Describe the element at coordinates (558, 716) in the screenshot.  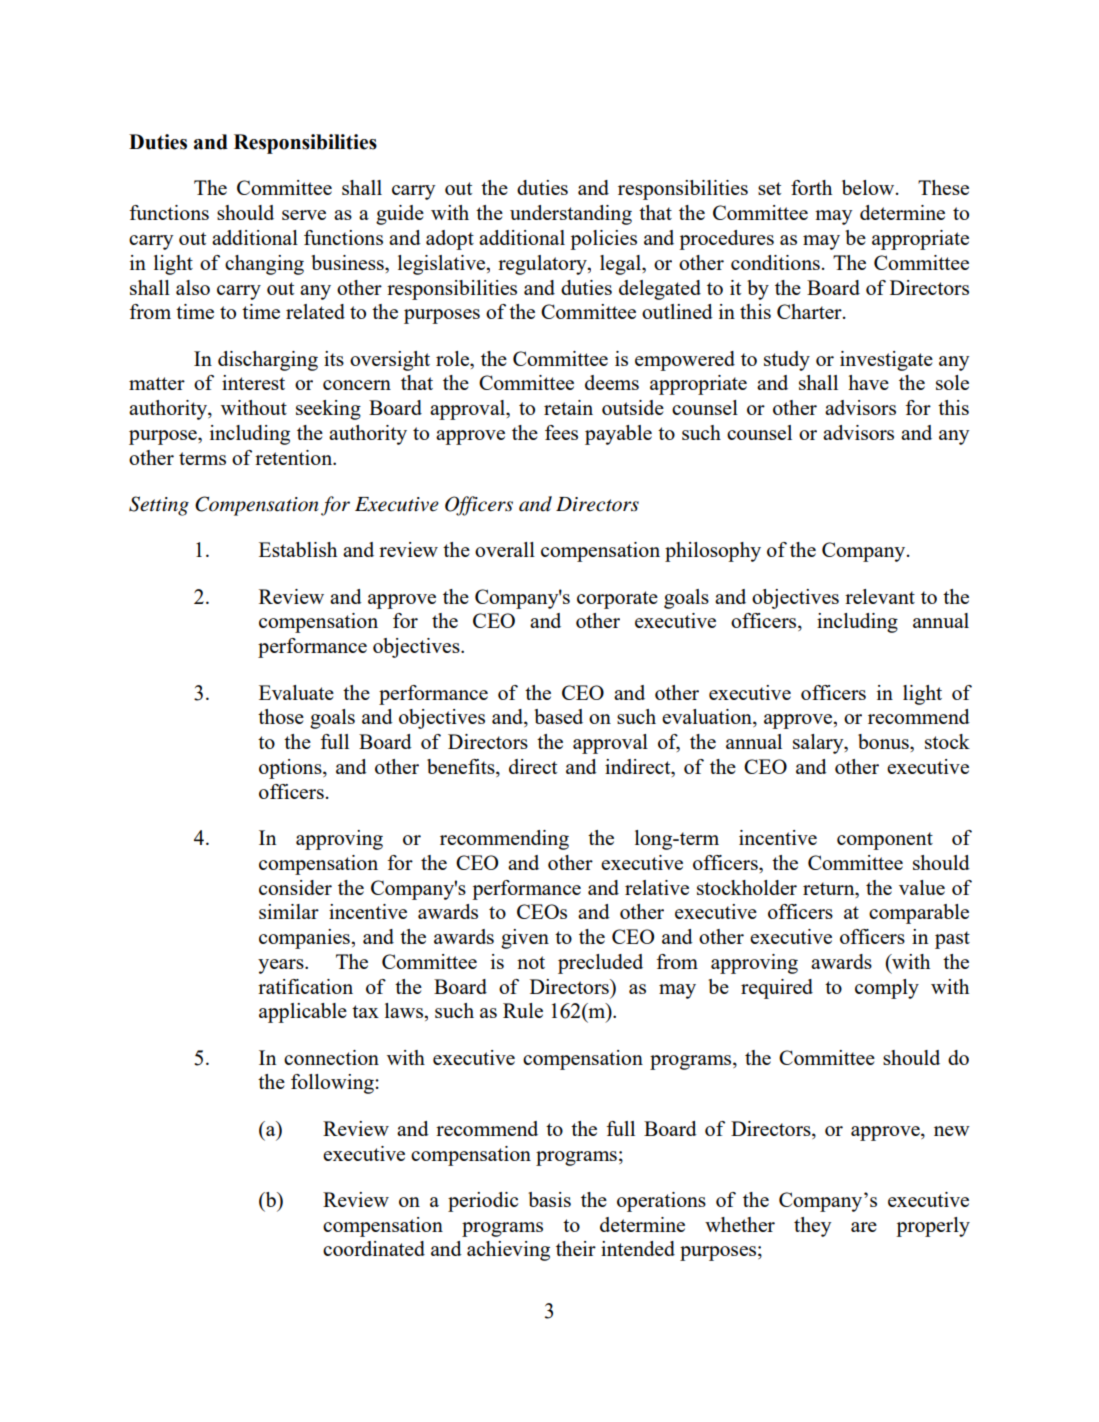
I see `based` at that location.
